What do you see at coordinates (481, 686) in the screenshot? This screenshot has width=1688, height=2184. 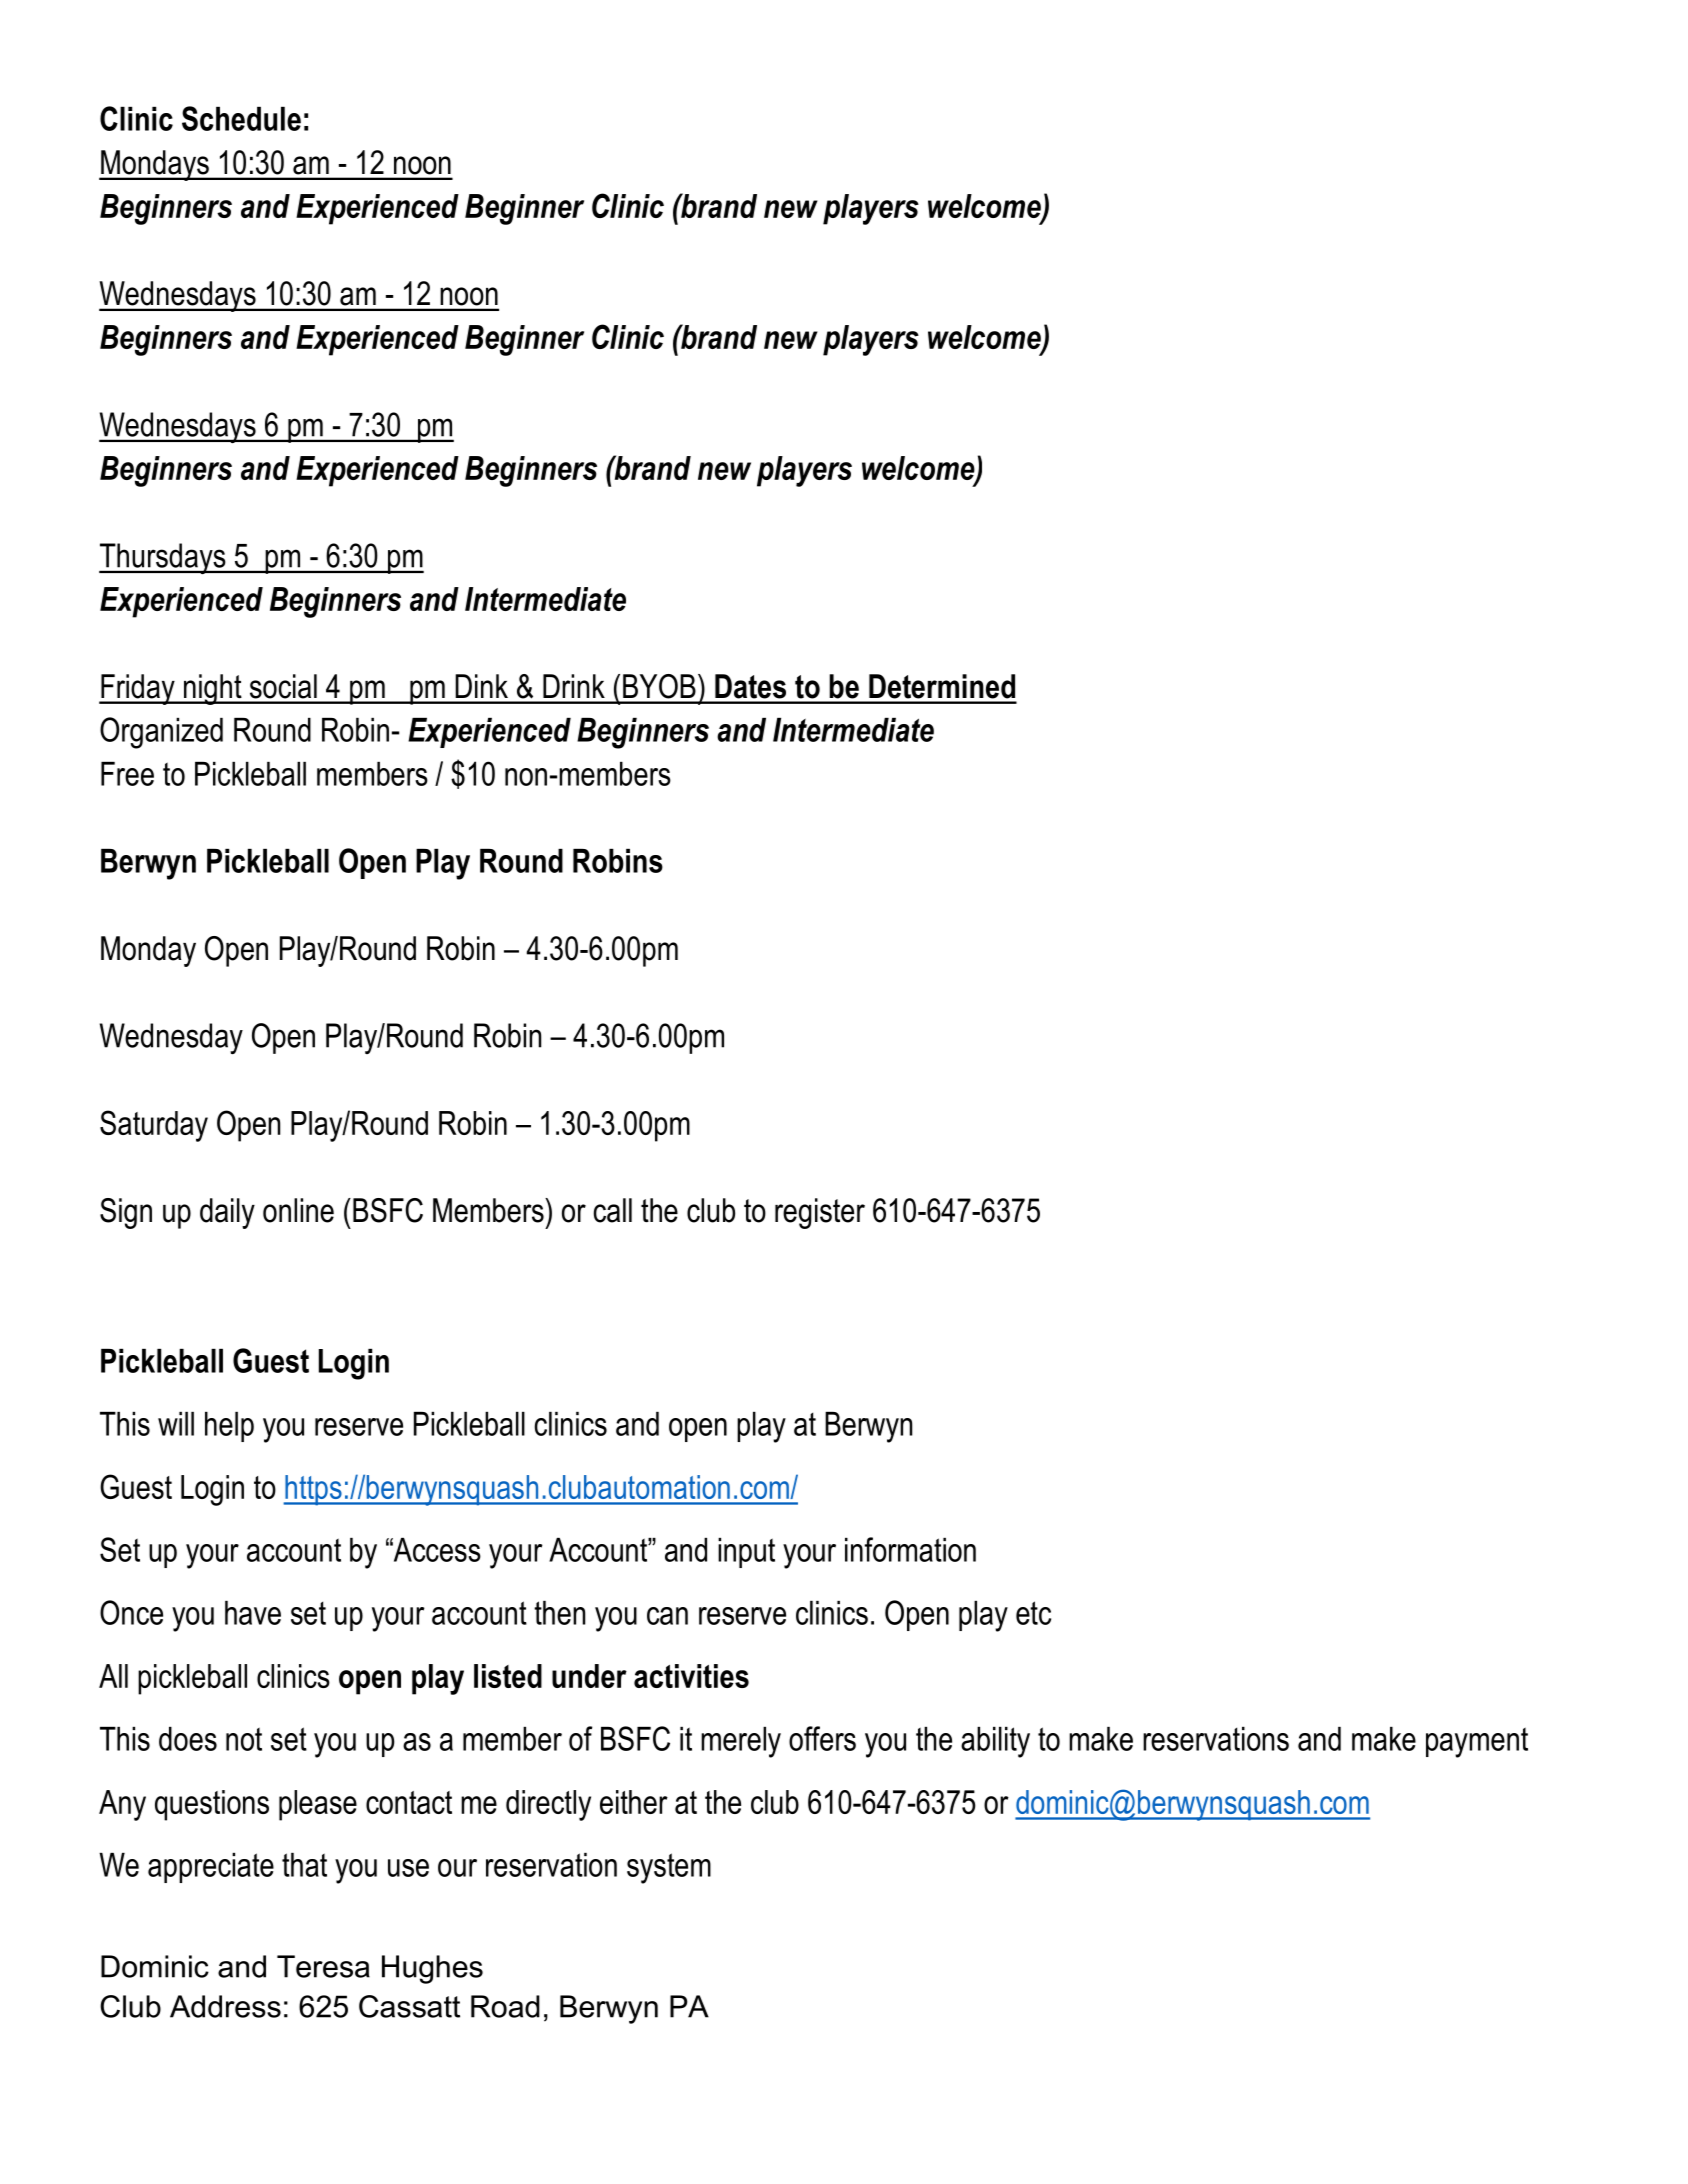 I see `Dink` at bounding box center [481, 686].
